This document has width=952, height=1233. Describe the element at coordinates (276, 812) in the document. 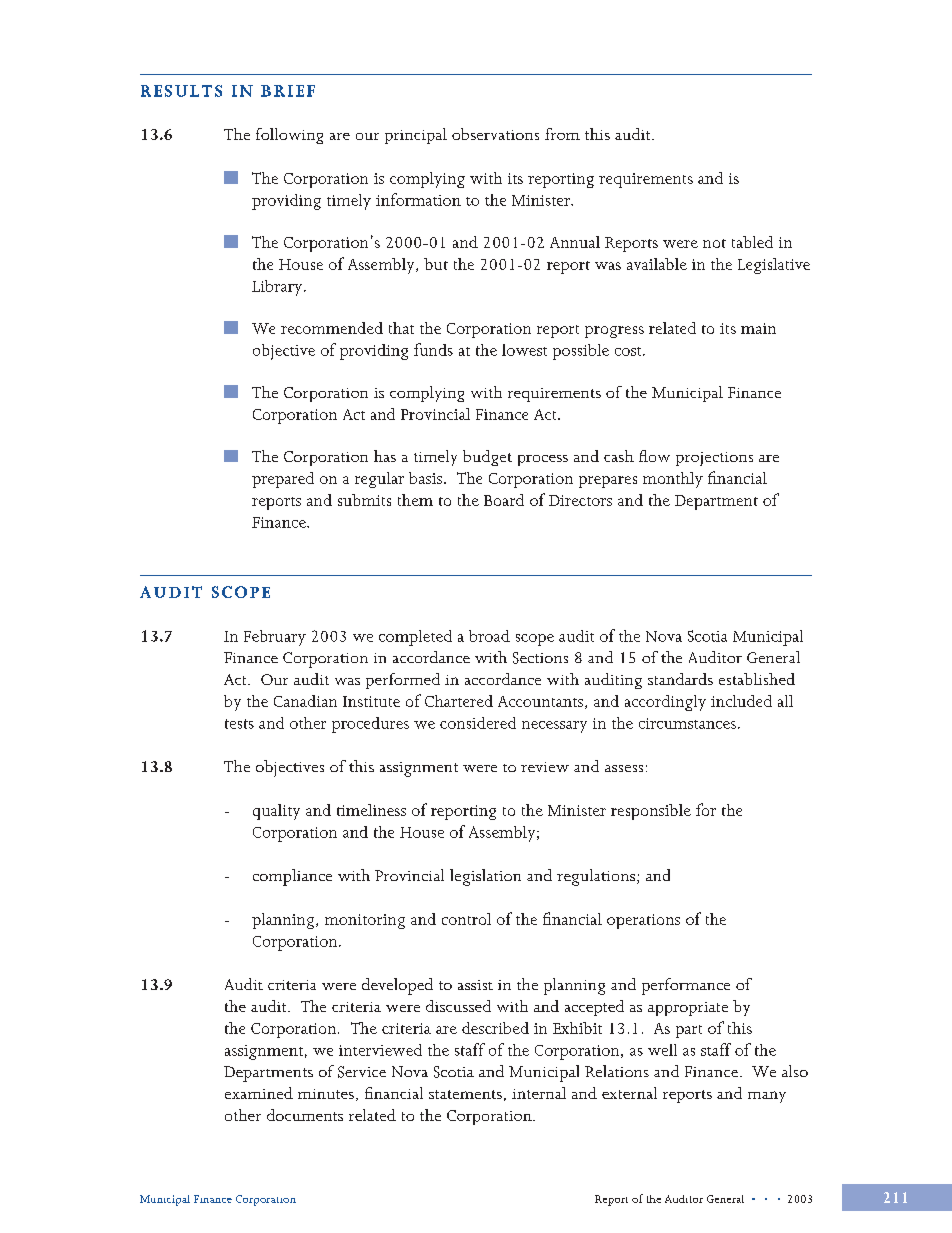

I see `quality` at that location.
